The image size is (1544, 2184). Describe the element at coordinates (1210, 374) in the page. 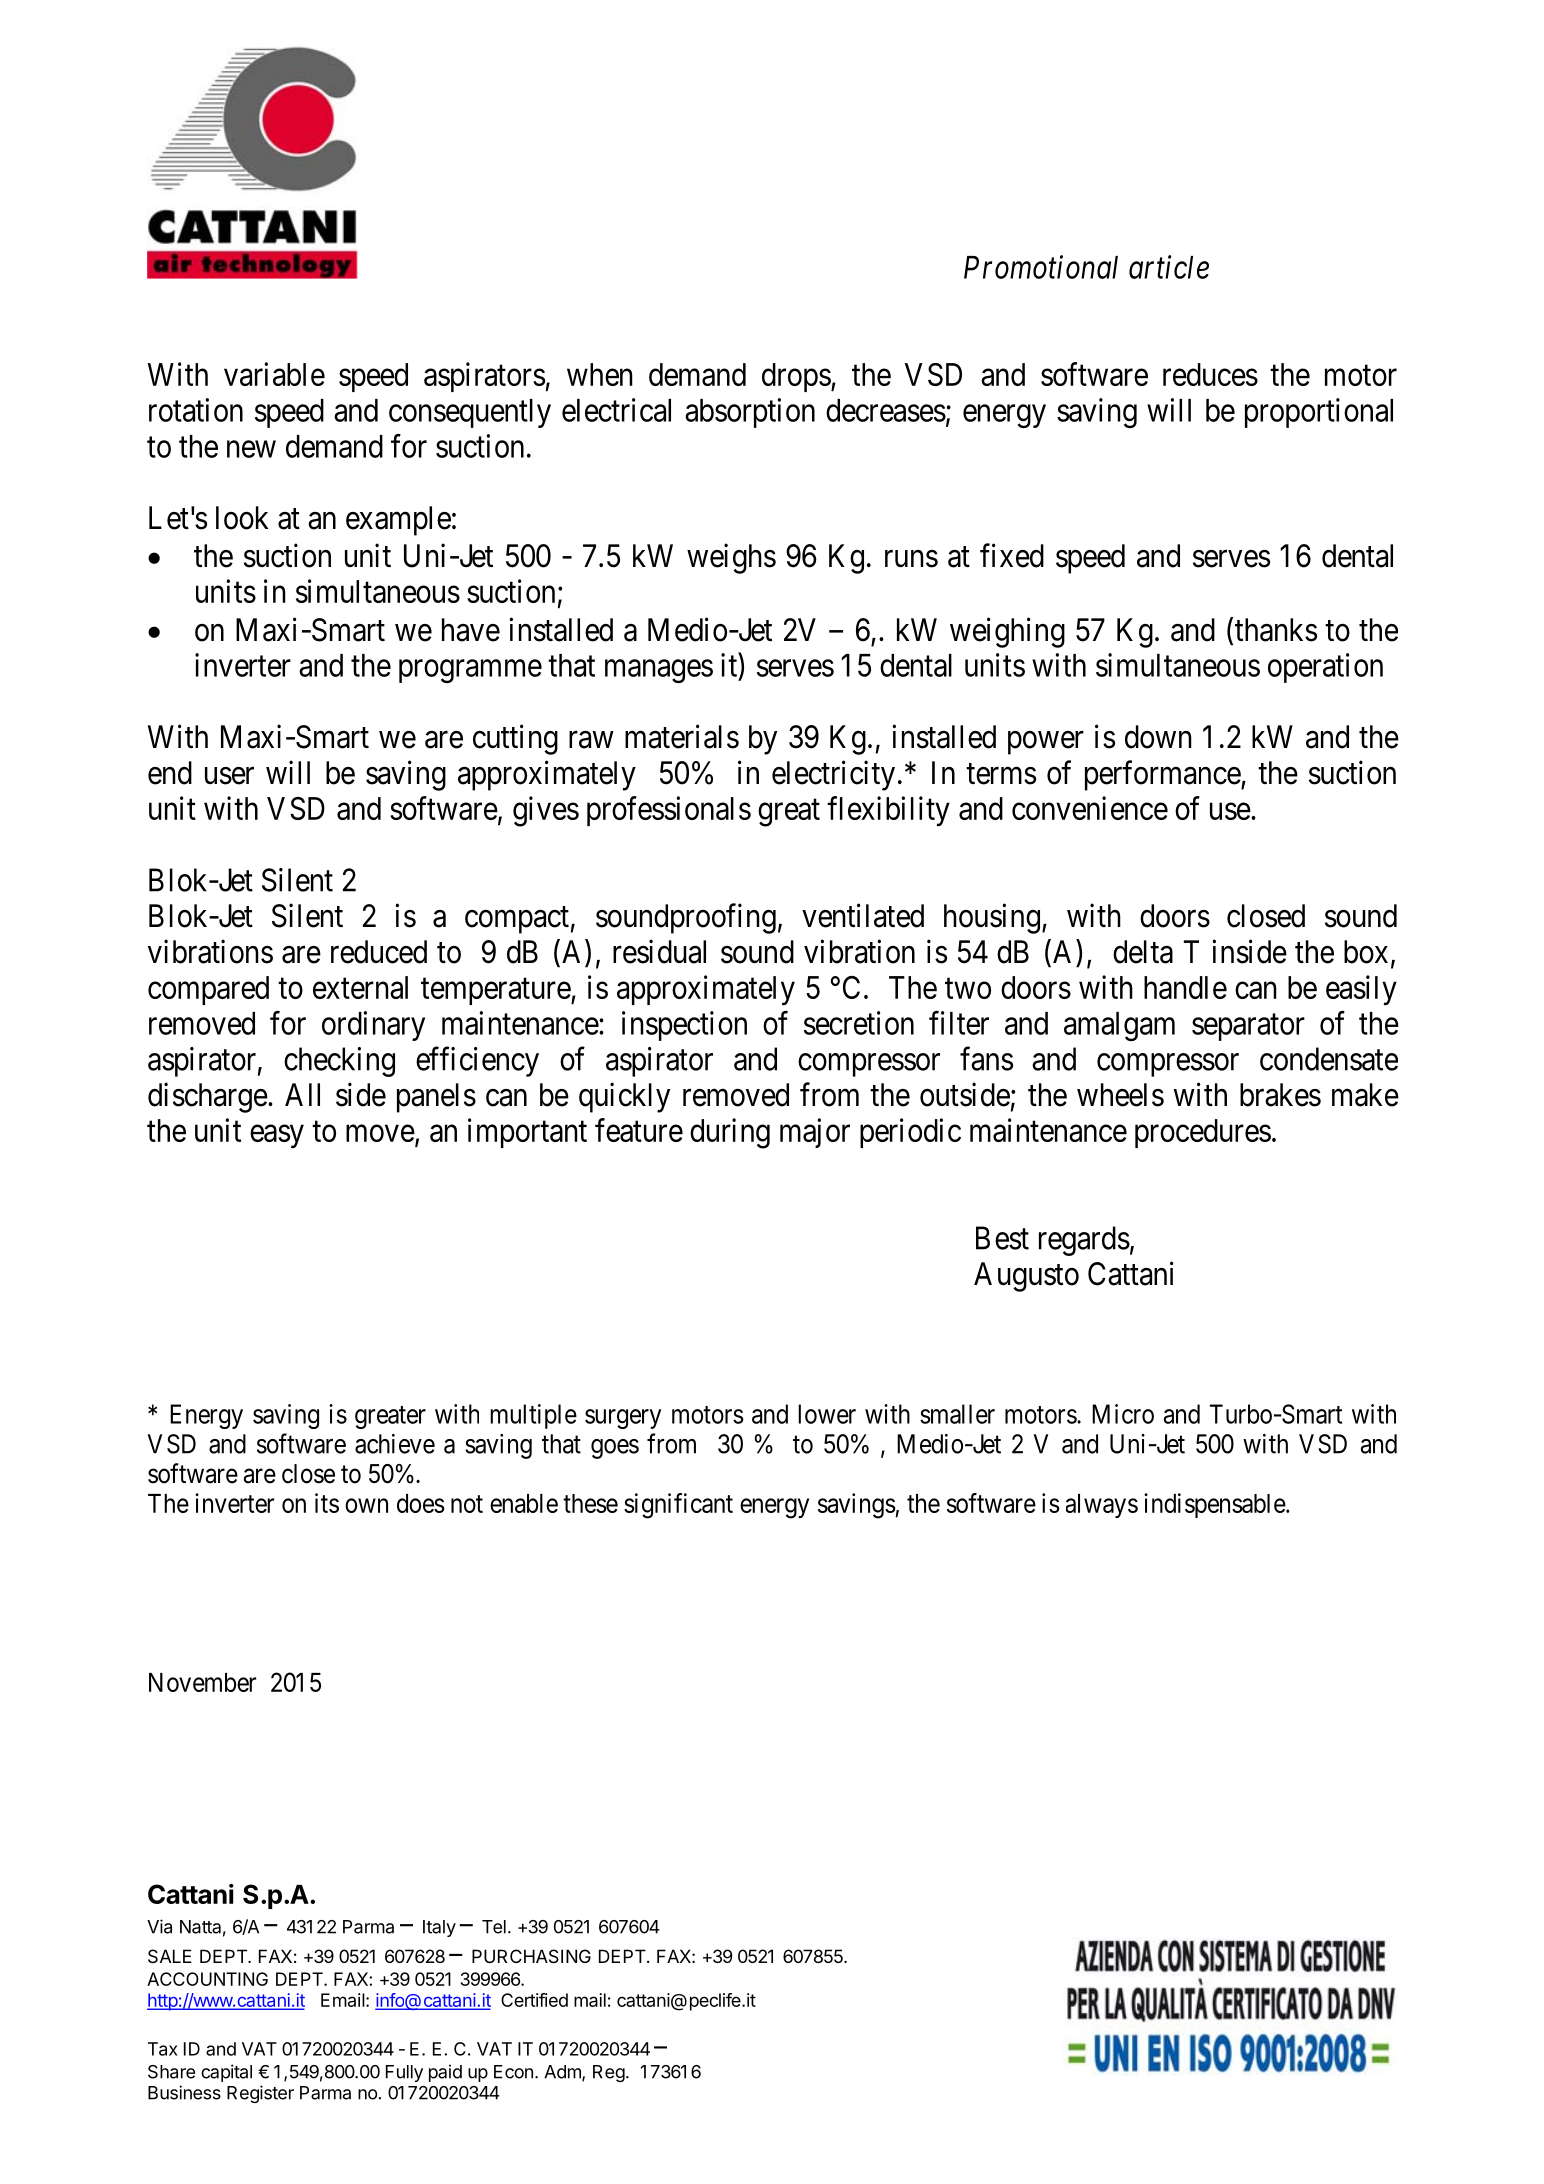

I see `reduces` at that location.
